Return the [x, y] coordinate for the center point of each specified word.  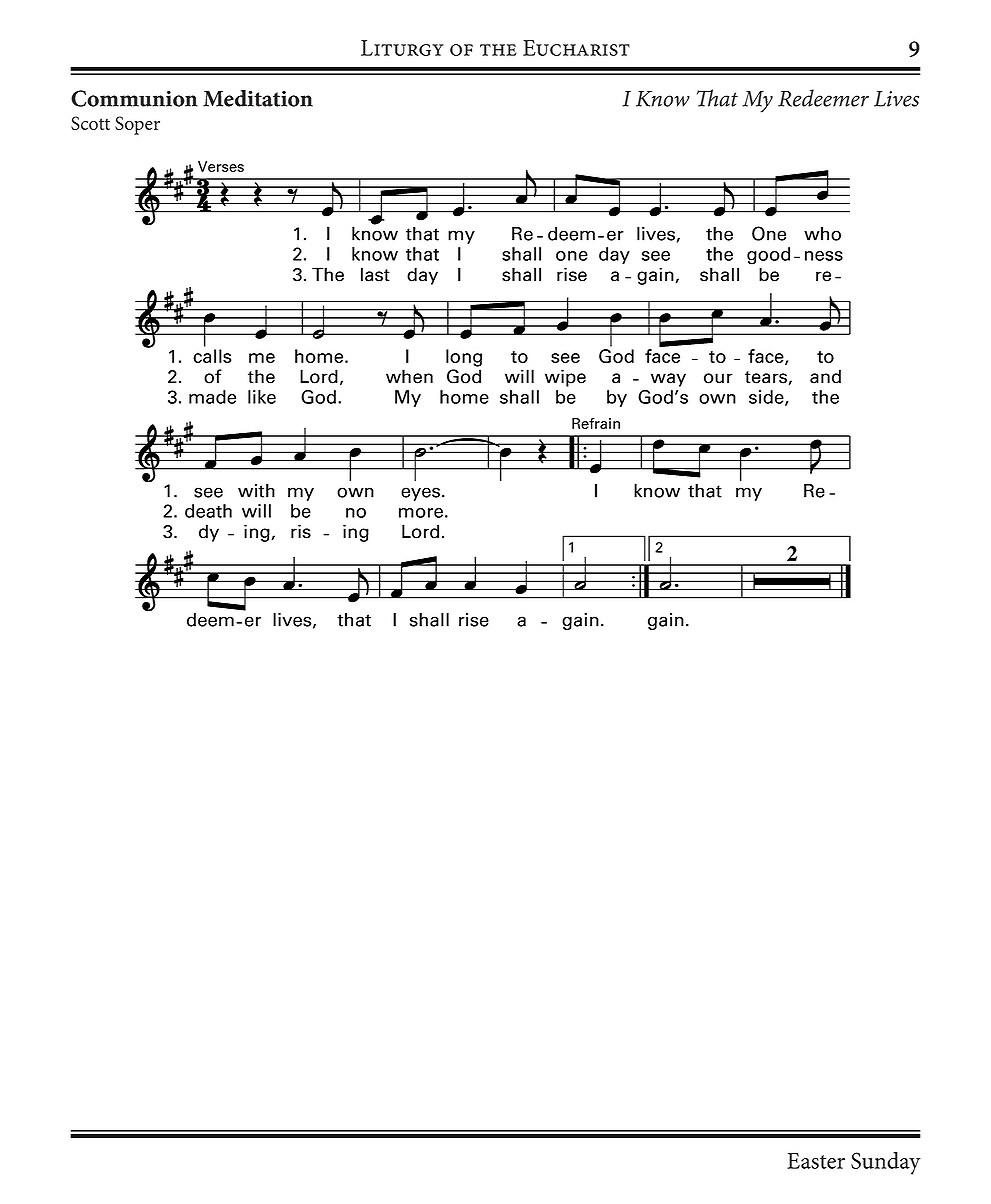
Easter [816, 1161]
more [421, 513]
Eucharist [576, 48]
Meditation [258, 98]
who [822, 234]
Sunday [886, 1163]
